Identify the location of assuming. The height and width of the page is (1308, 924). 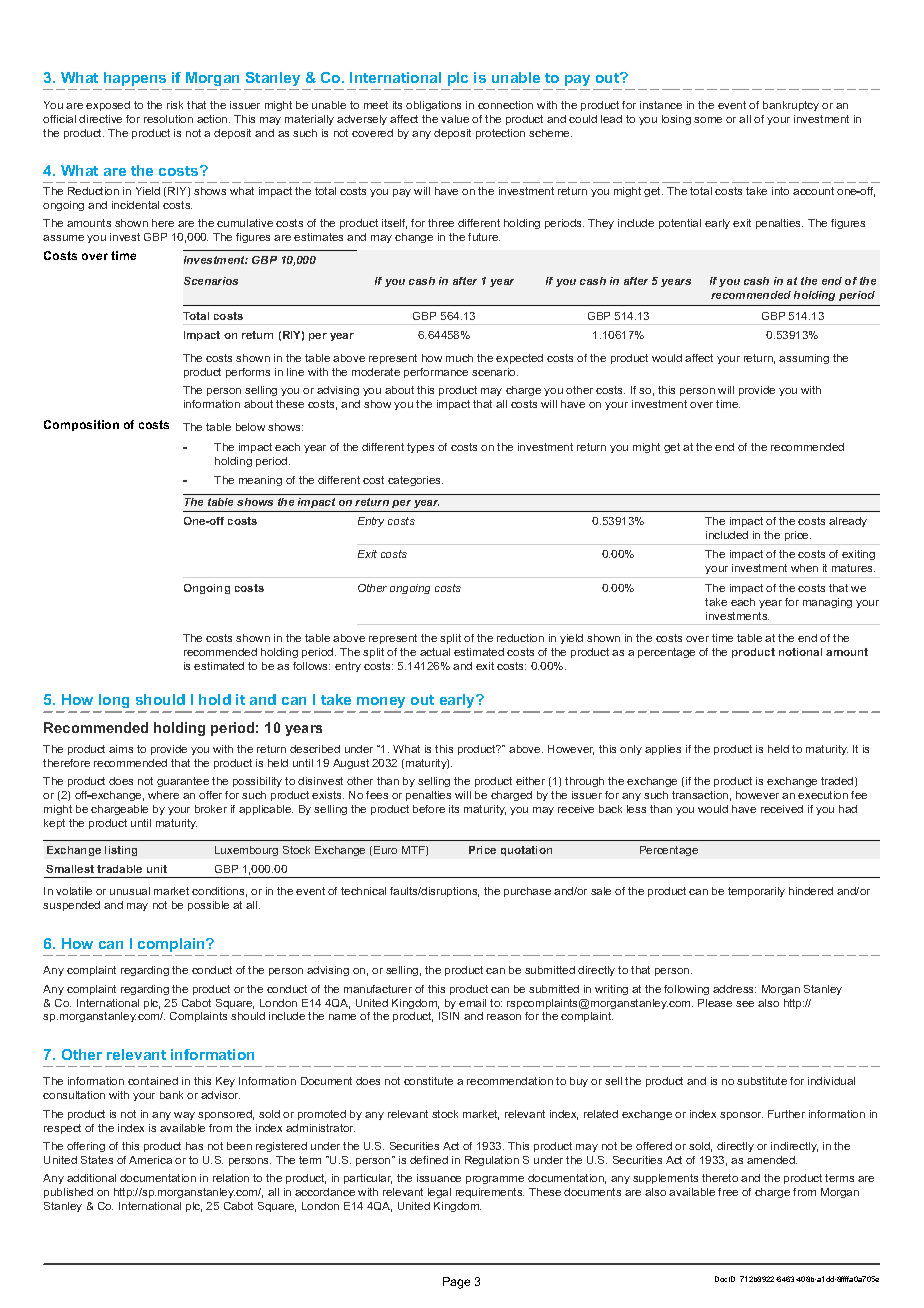
(804, 359).
